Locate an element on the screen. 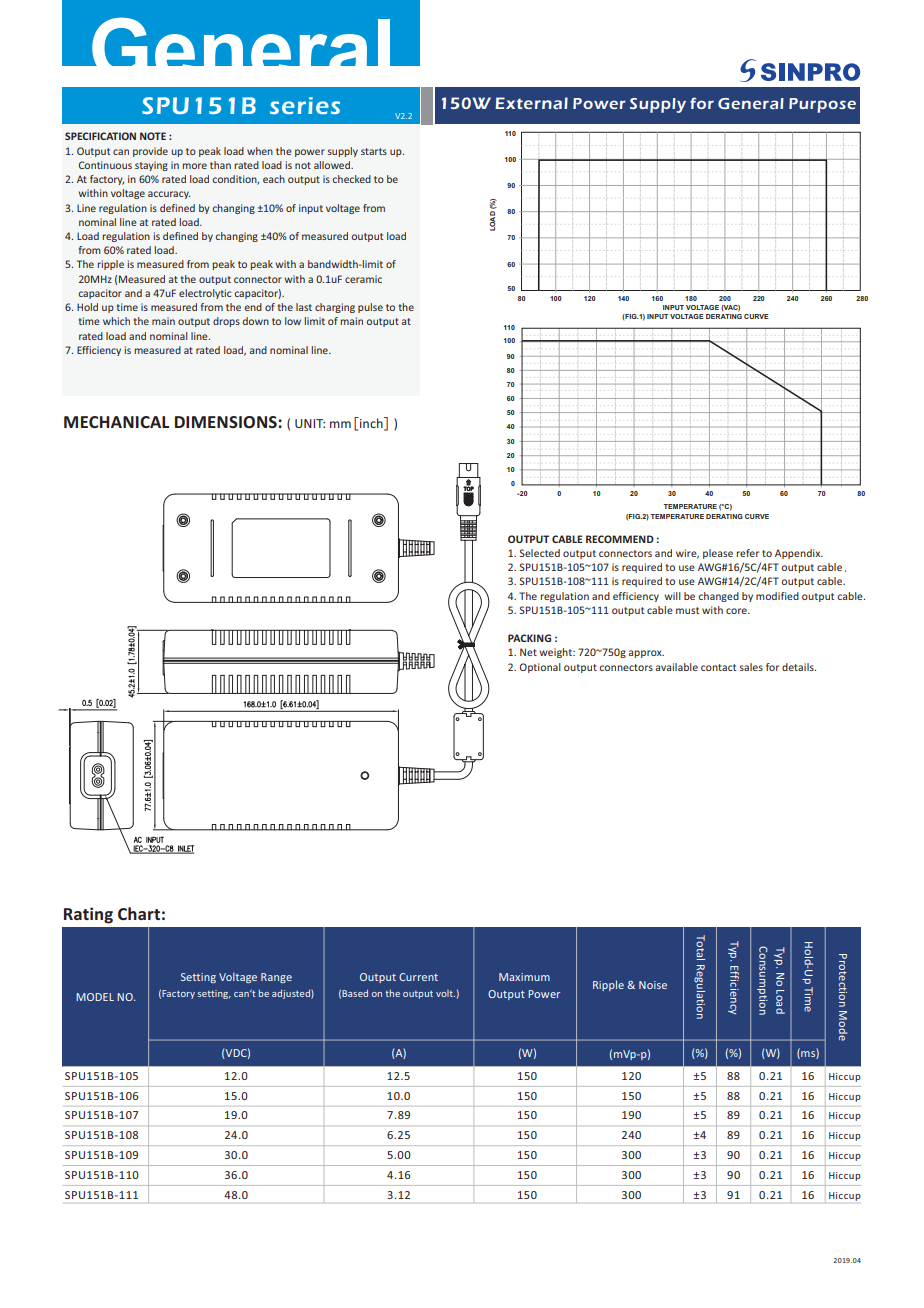 This screenshot has height=1308, width=924. sales is located at coordinates (751, 667).
